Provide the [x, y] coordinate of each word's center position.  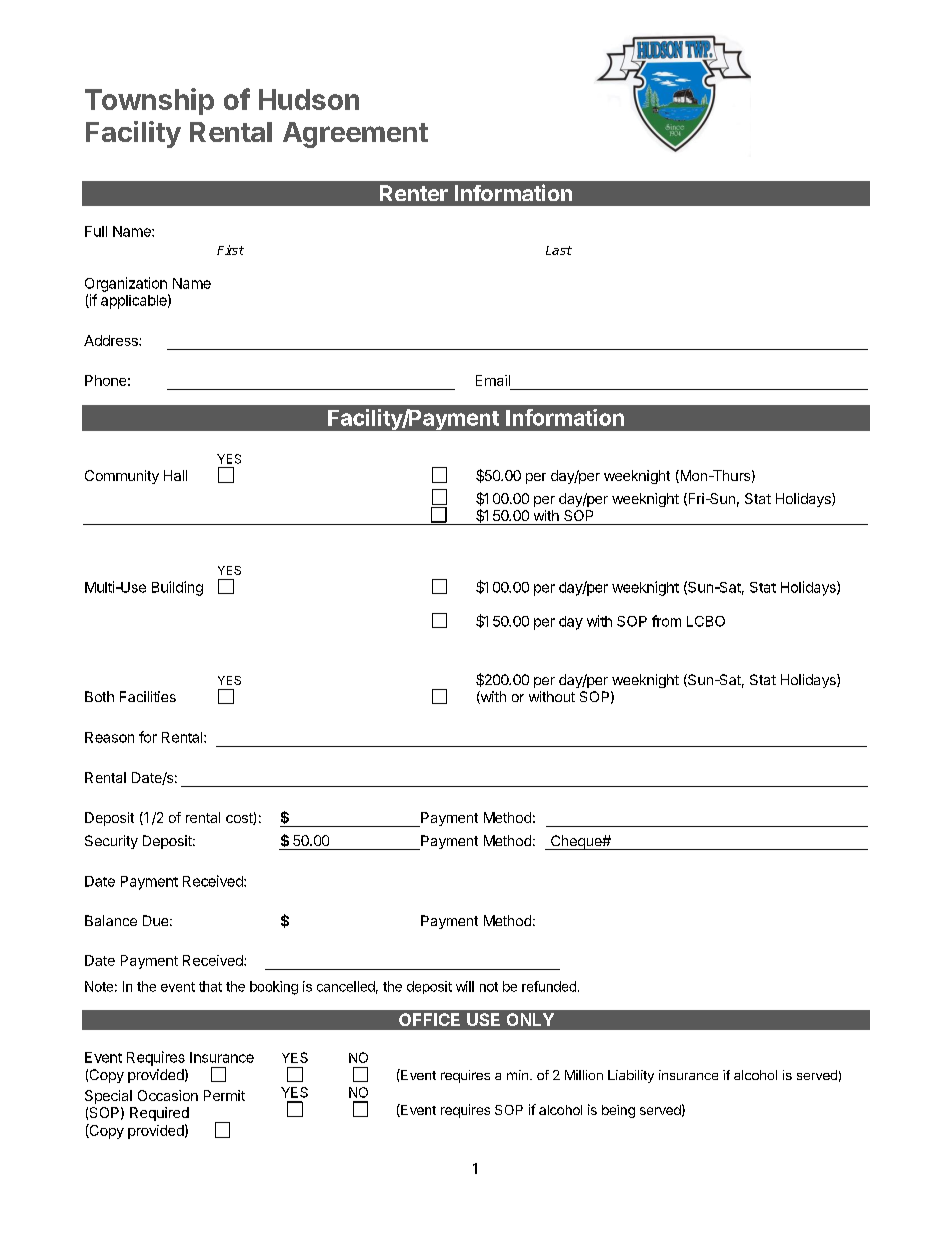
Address [112, 340]
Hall [175, 475]
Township [149, 101]
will [465, 986]
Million [584, 1075]
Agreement [355, 135]
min [517, 1075]
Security [111, 842]
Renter [414, 193]
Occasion [168, 1095]
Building [177, 588]
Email [493, 380]
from [666, 621]
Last [559, 250]
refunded [549, 986]
